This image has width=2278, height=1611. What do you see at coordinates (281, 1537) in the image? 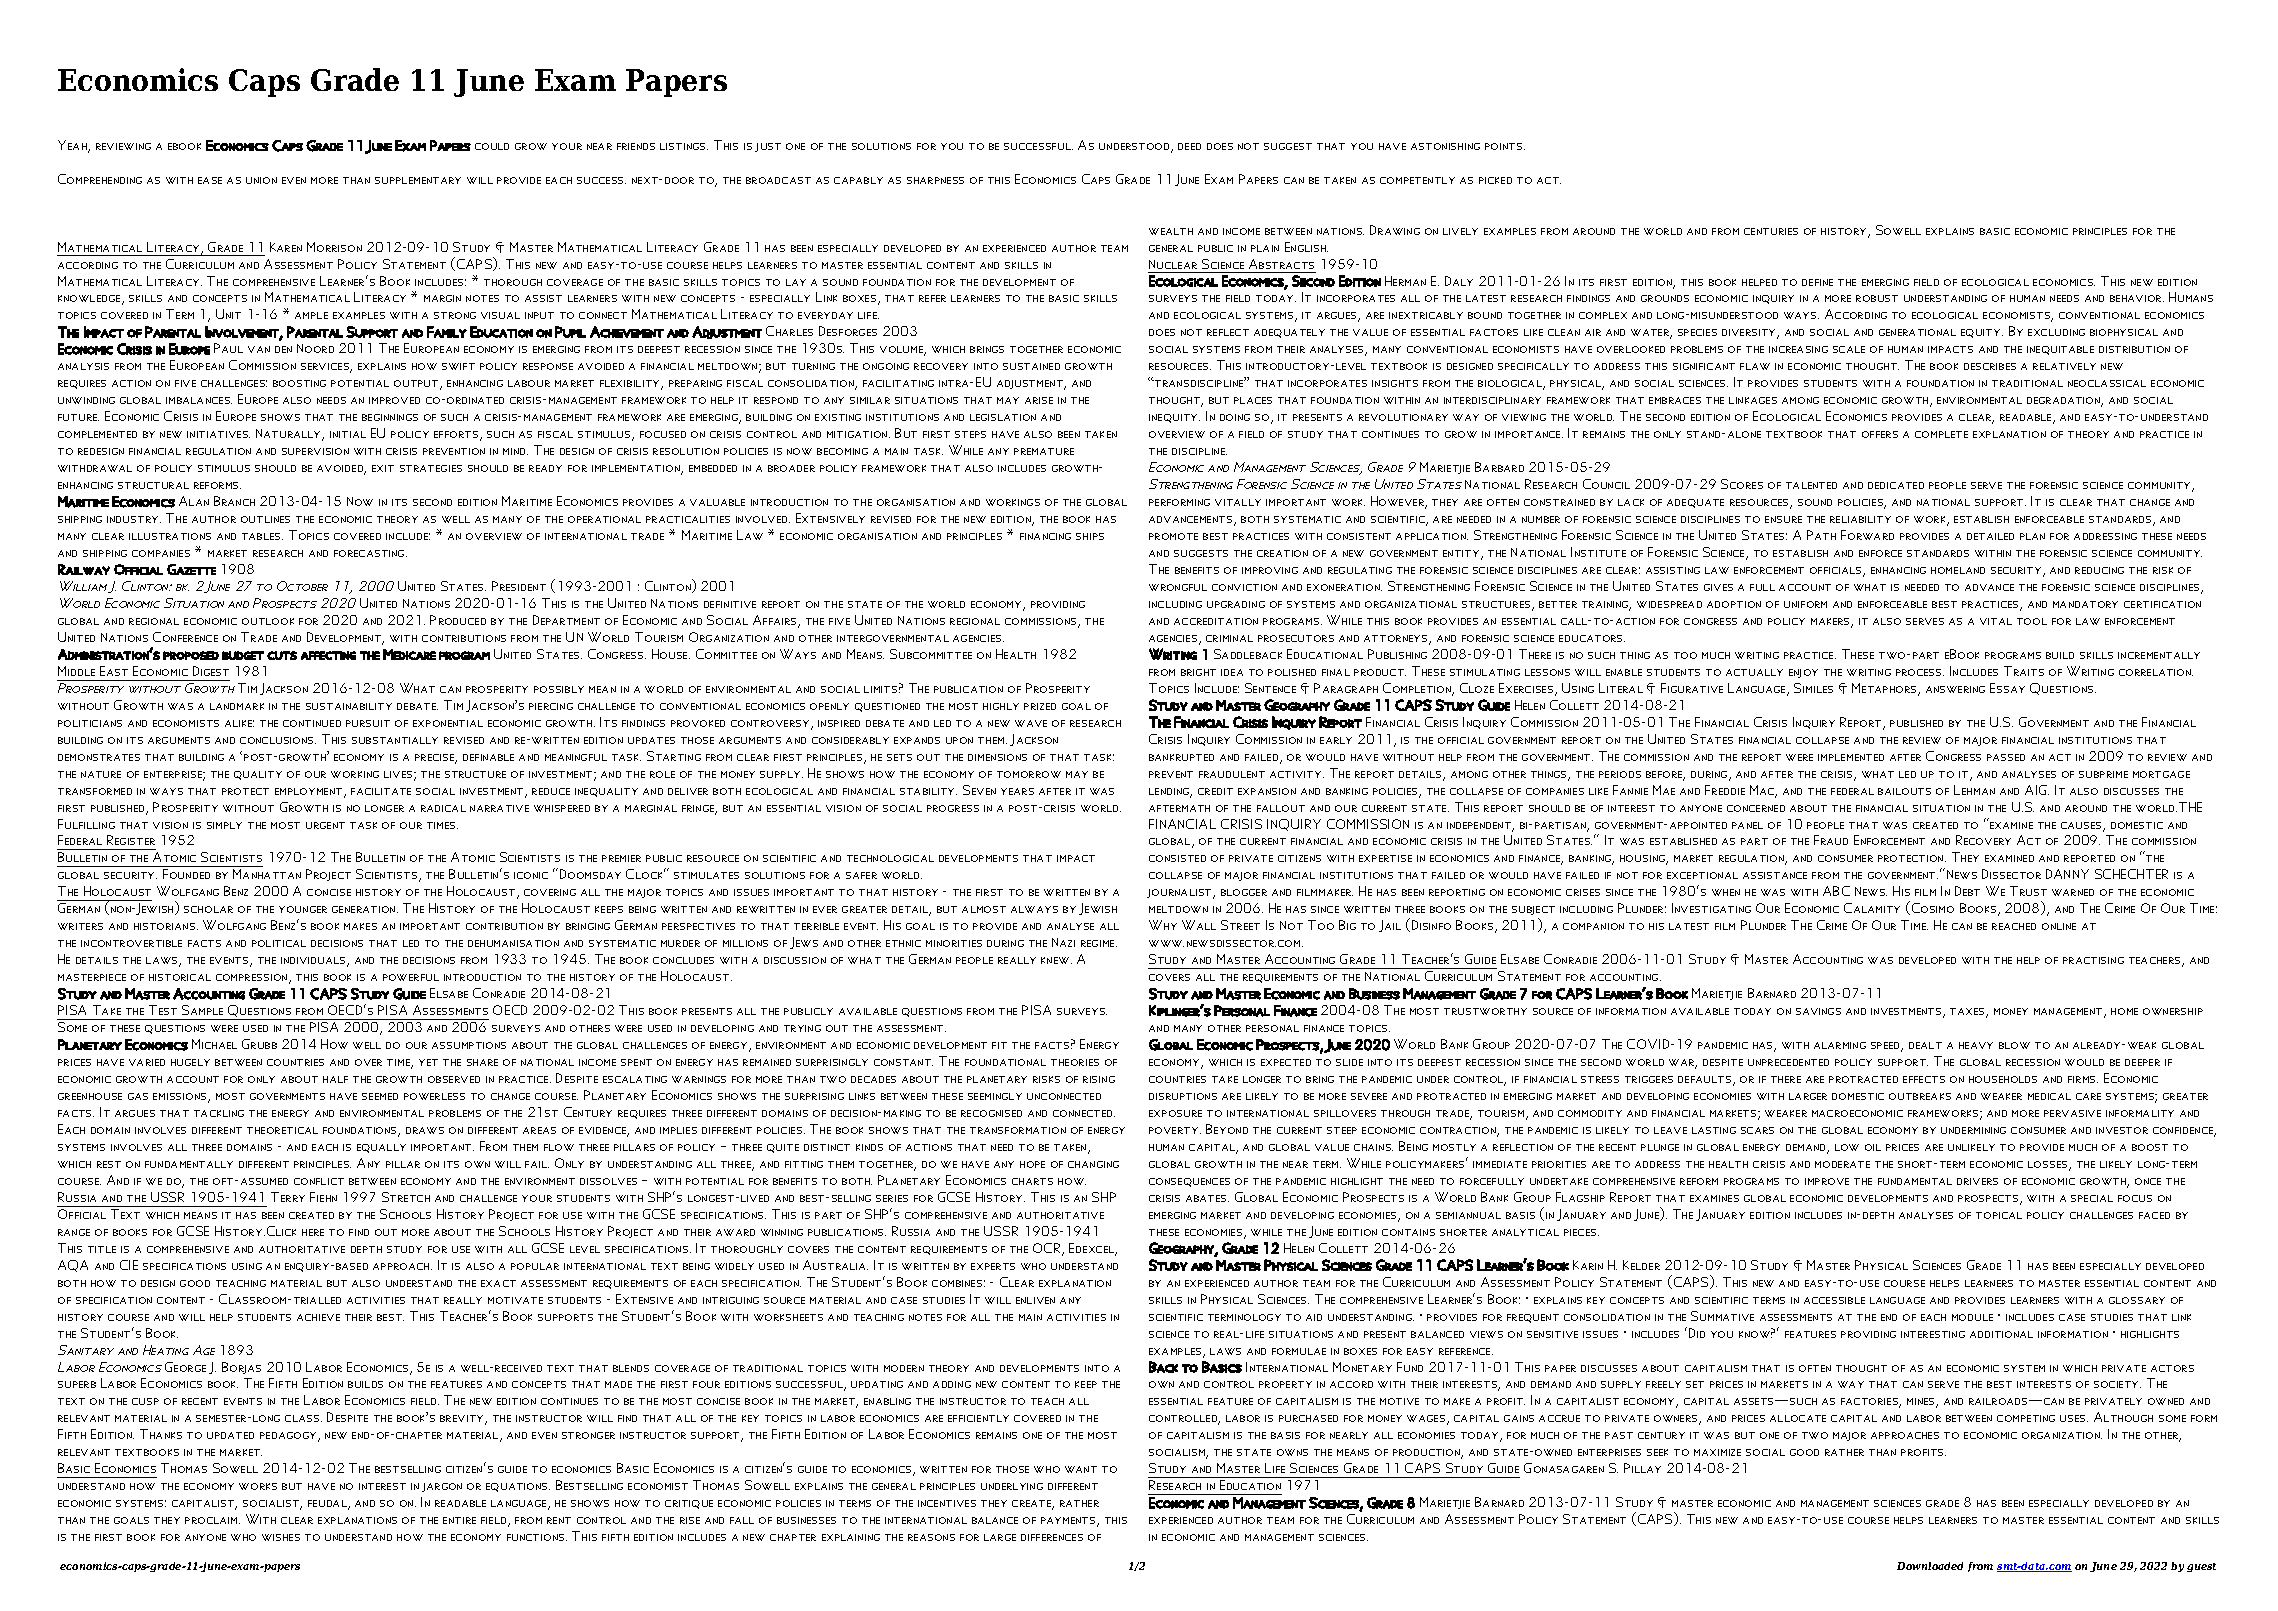
I see `wishes` at bounding box center [281, 1537].
